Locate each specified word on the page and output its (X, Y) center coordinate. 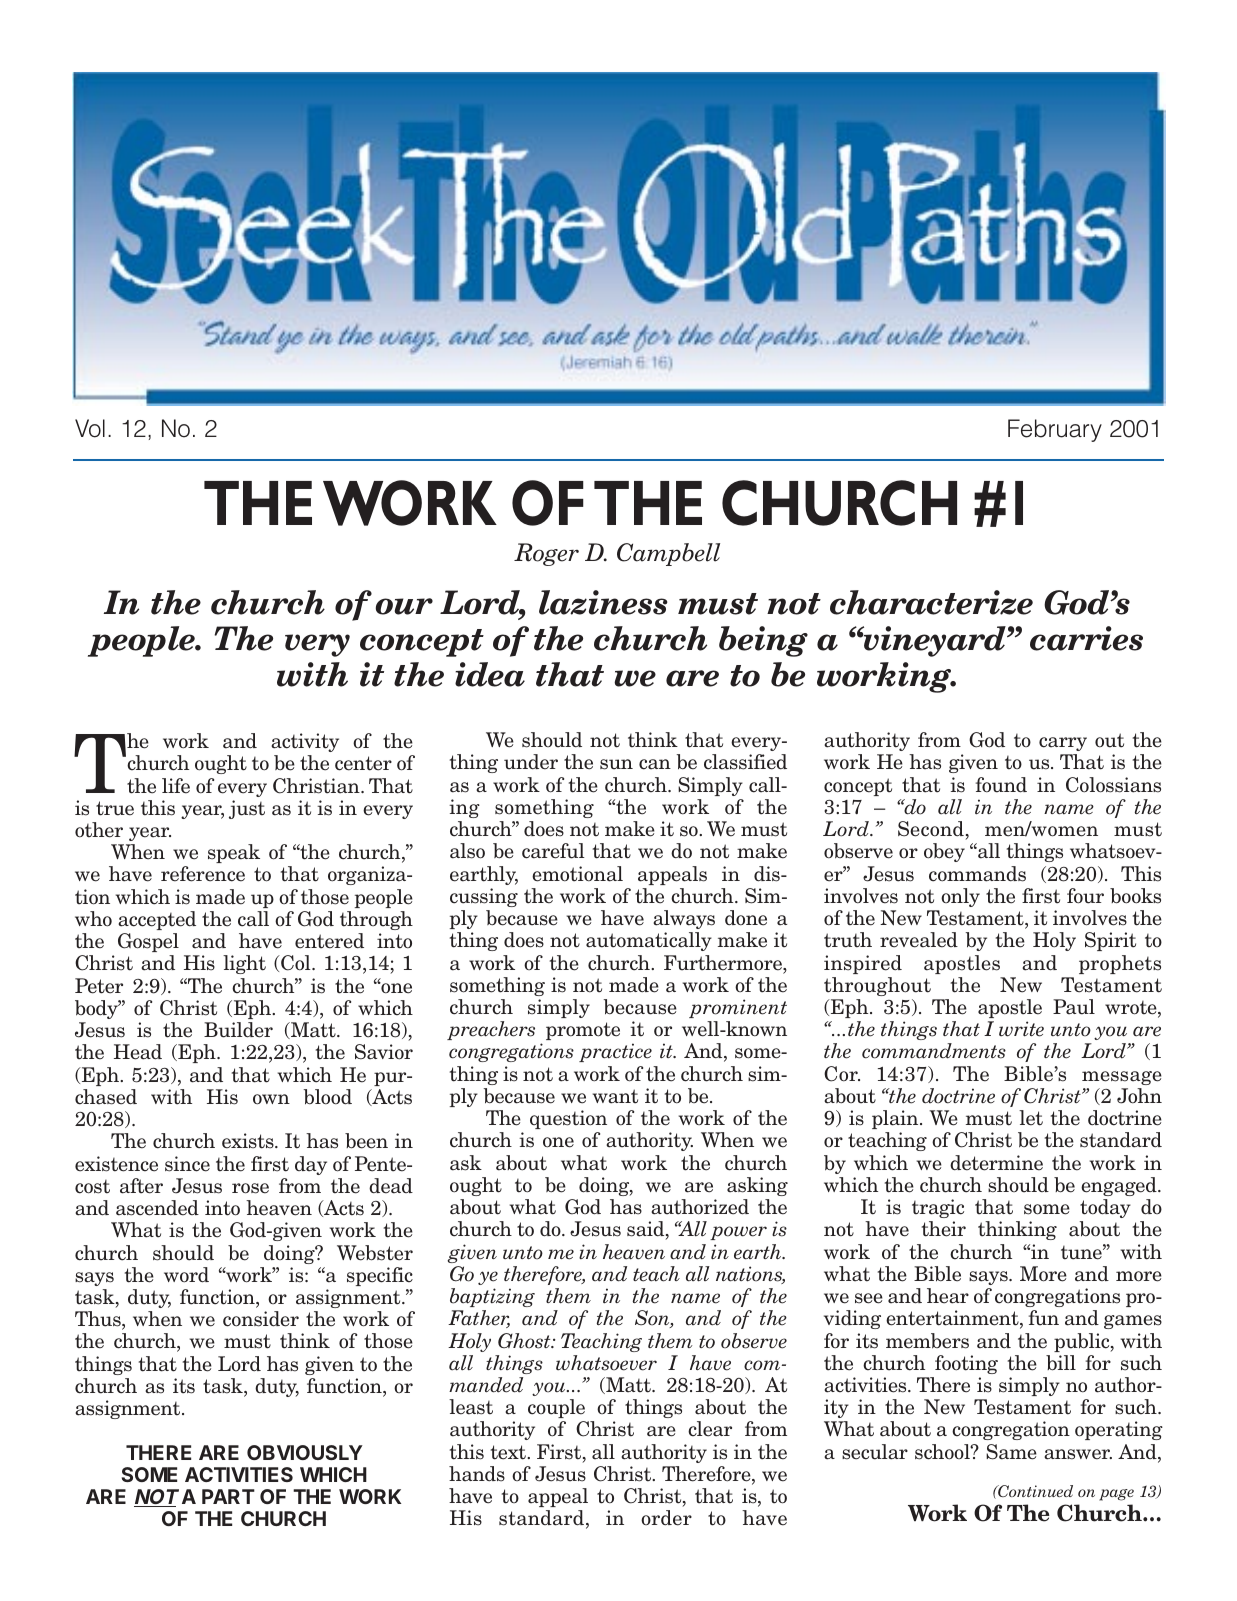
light (244, 964)
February (1055, 430)
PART (228, 1496)
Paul (1074, 1007)
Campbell (668, 554)
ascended (157, 1208)
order (666, 1518)
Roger (546, 554)
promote (583, 1031)
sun (616, 764)
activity (305, 742)
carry (1063, 744)
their (944, 1229)
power (738, 1233)
